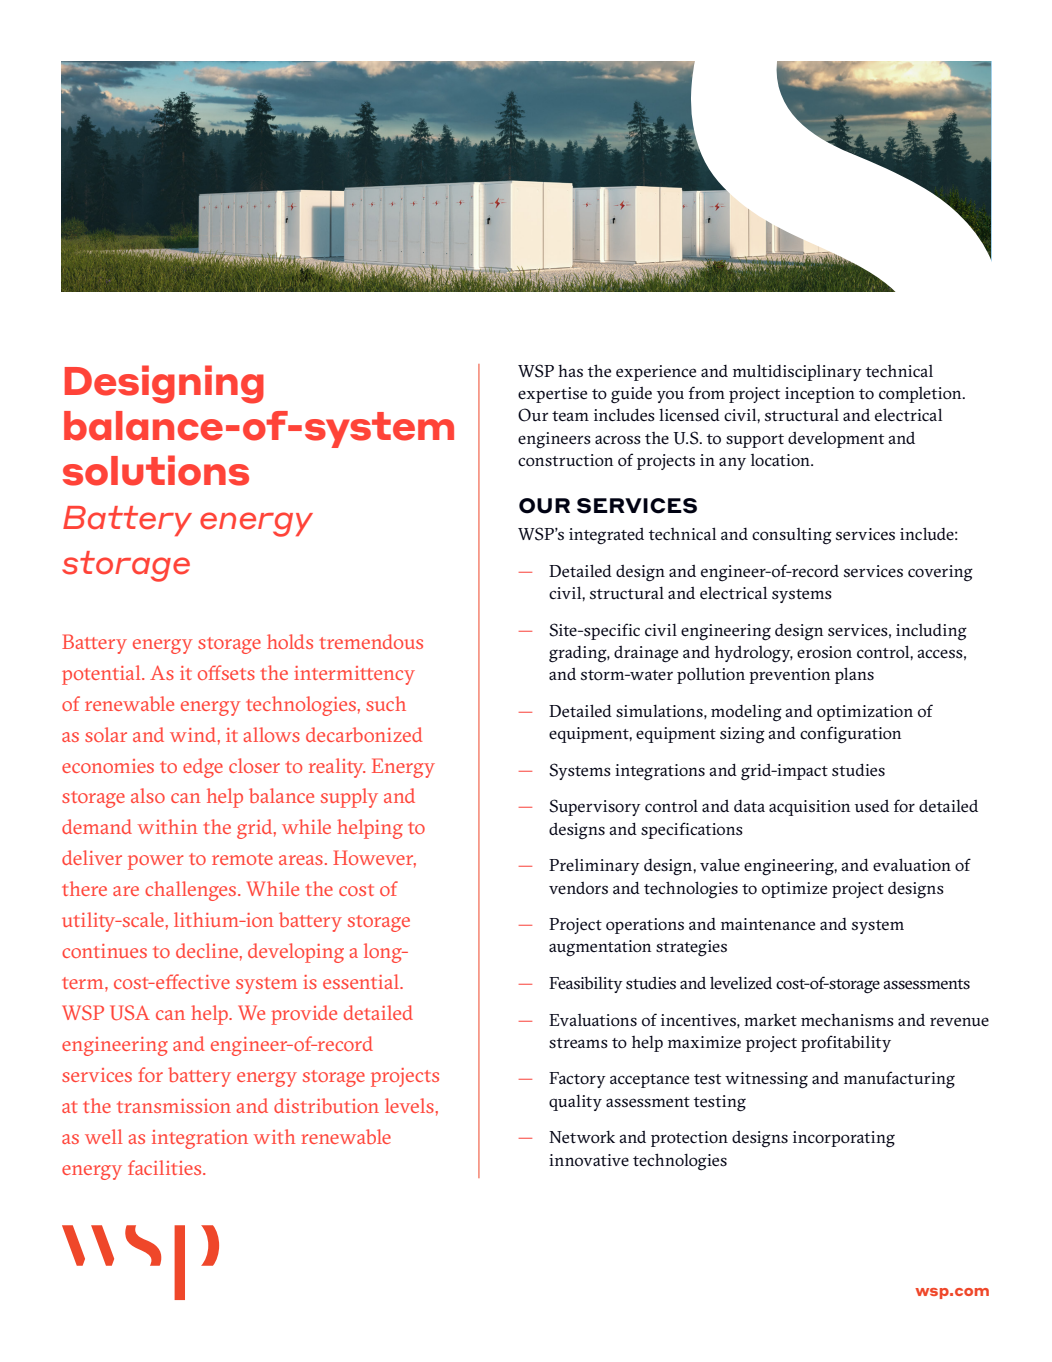  What do you see at coordinates (192, 891) in the page?
I see `challenges` at bounding box center [192, 891].
